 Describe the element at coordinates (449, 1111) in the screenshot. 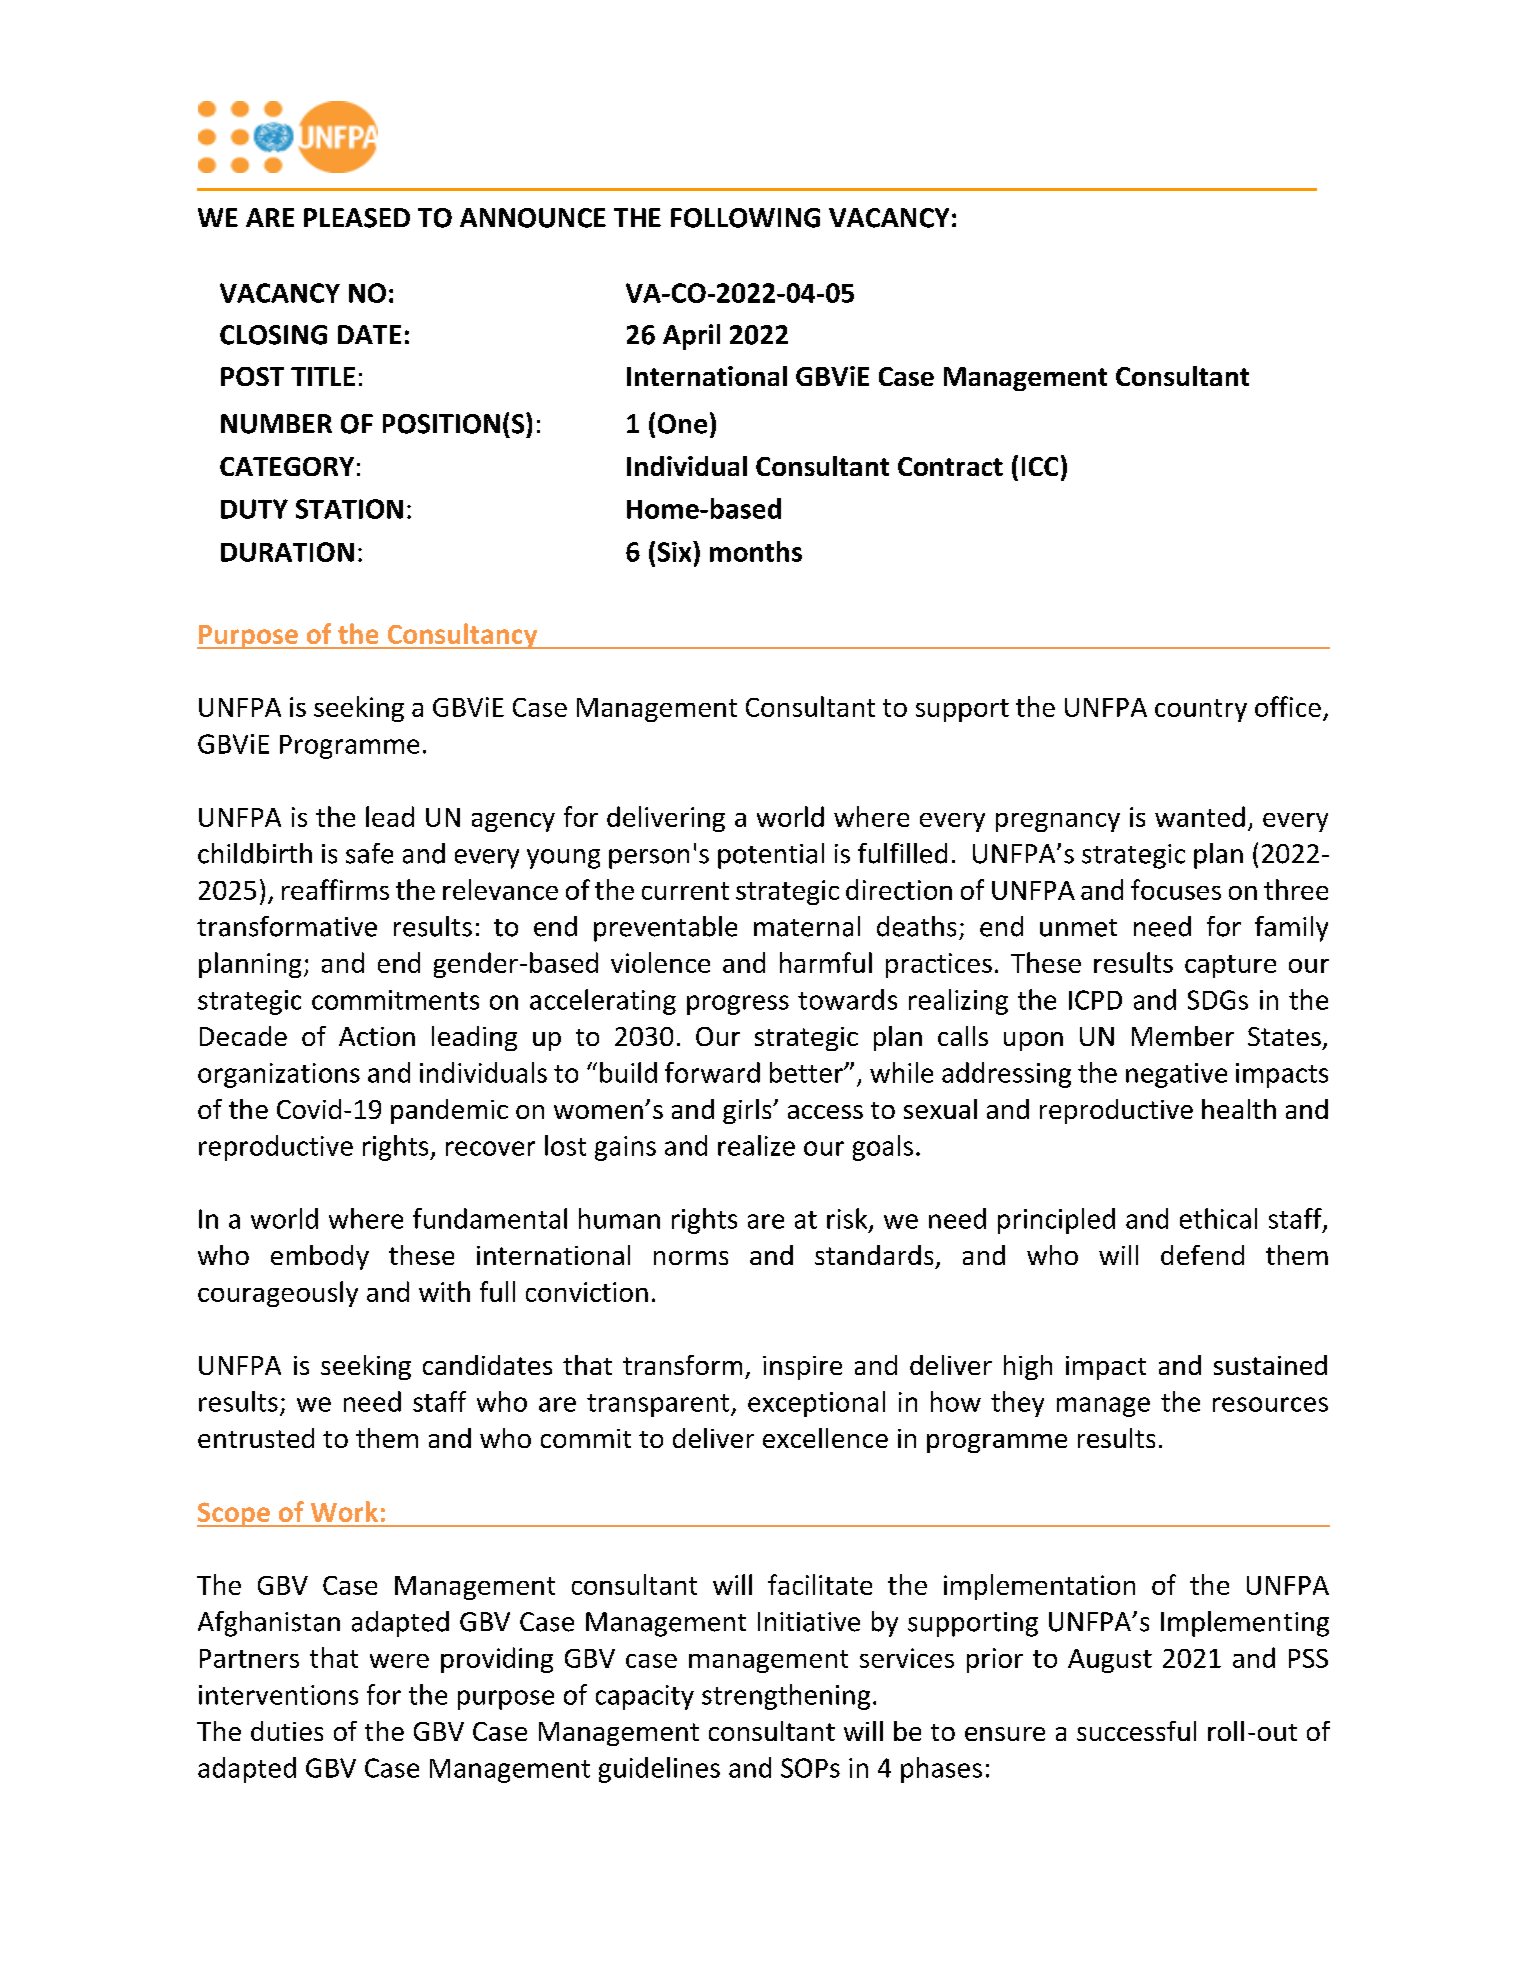

I see `pandemic` at that location.
